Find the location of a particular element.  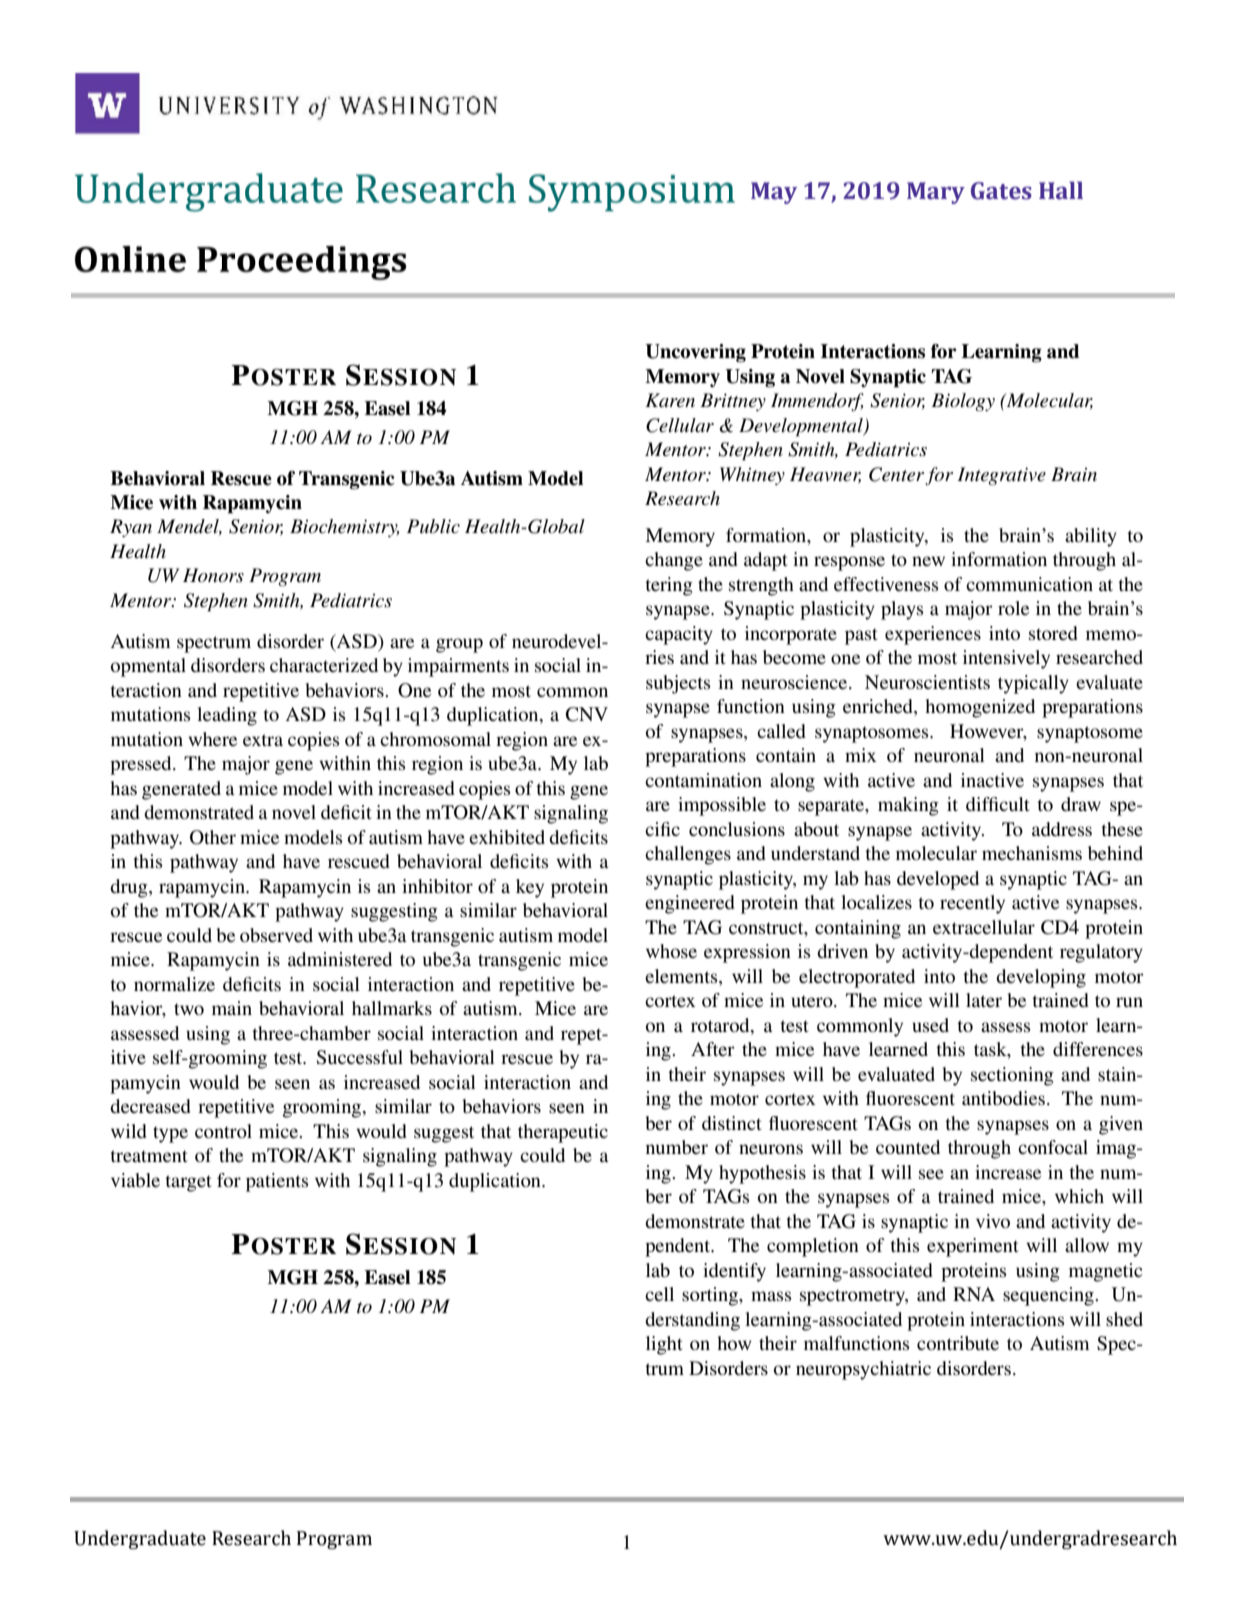

May is located at coordinates (774, 193).
